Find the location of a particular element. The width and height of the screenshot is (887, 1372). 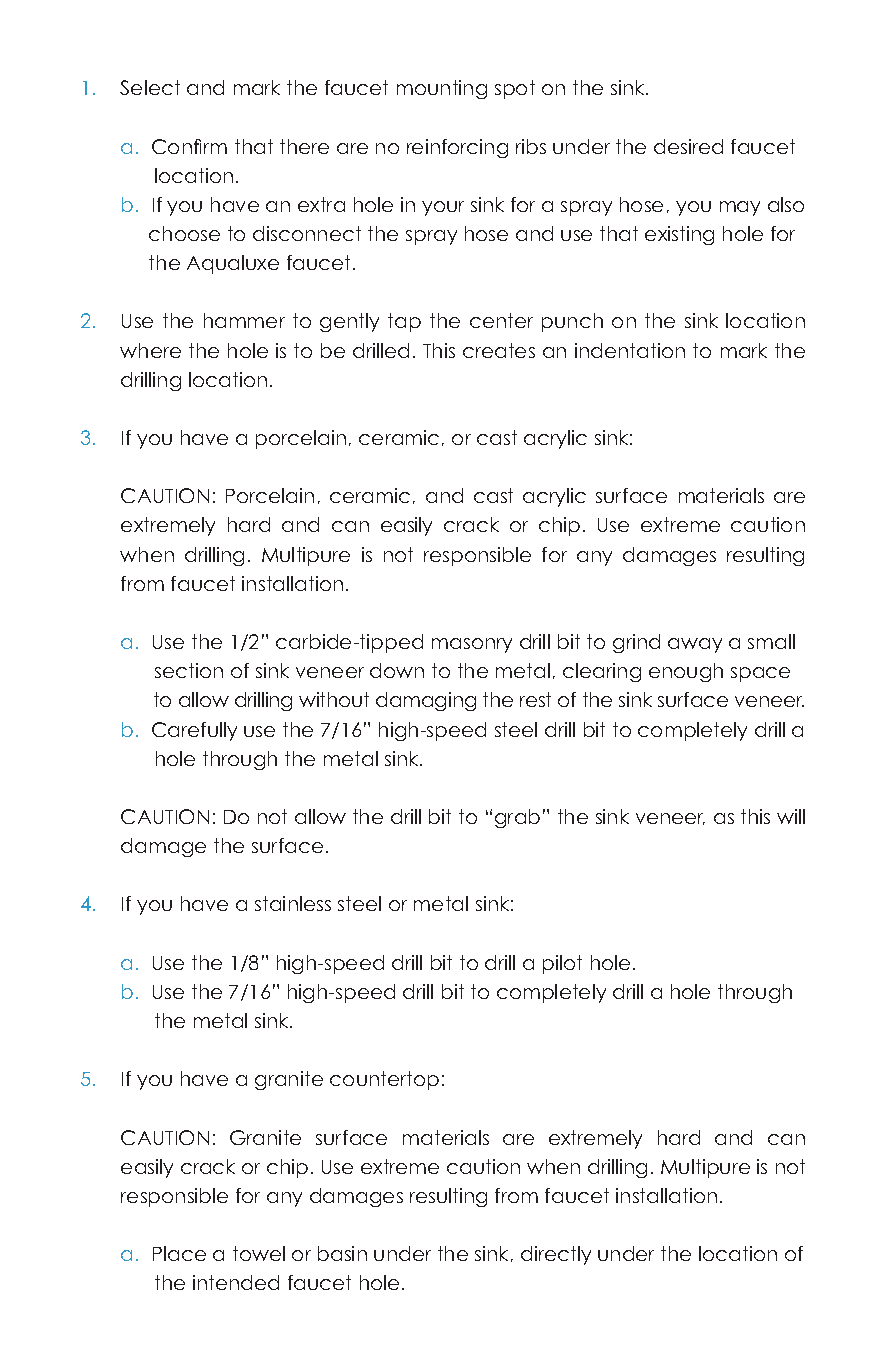

masonry is located at coordinates (472, 645).
